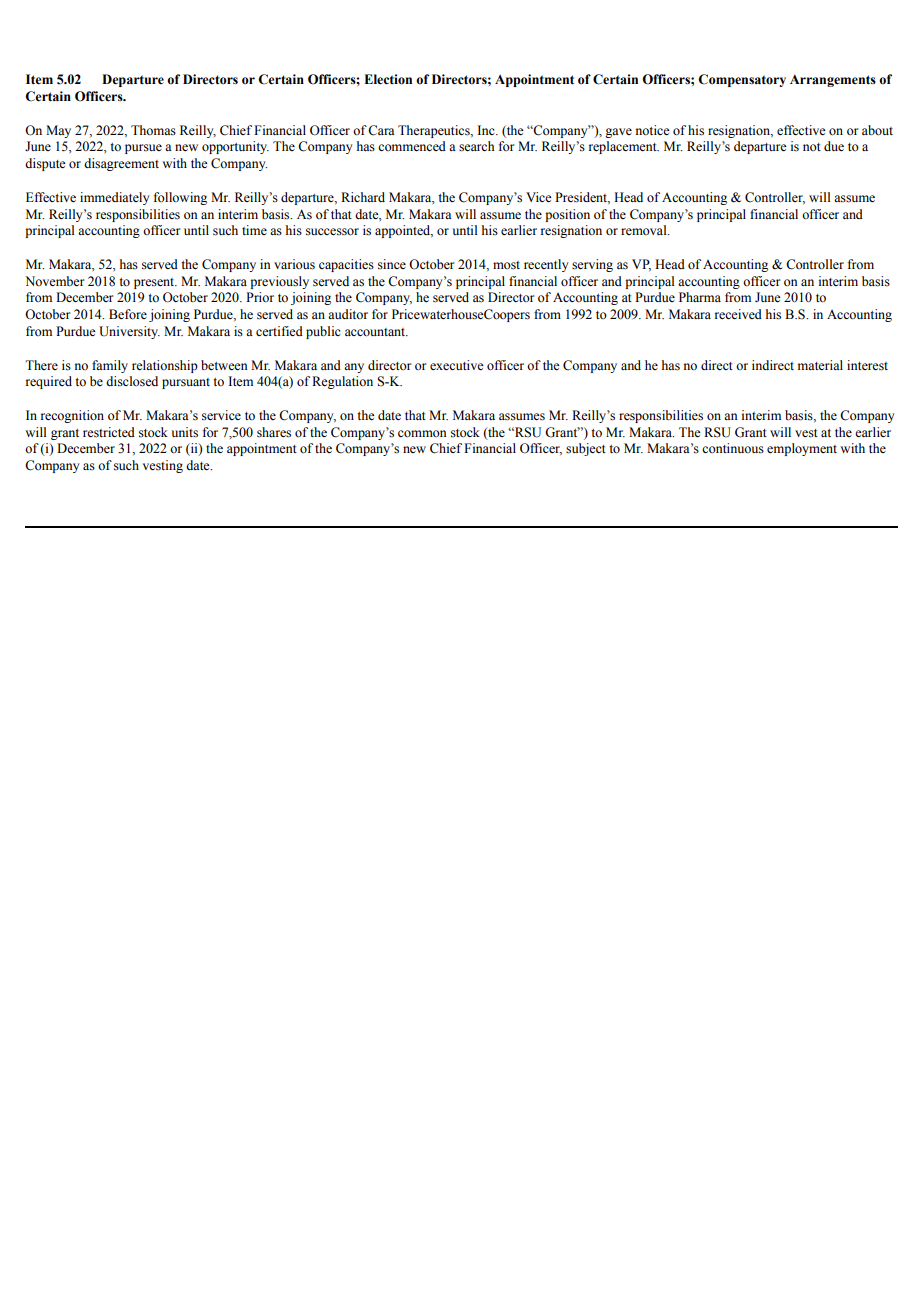 This screenshot has width=924, height=1308. Describe the element at coordinates (506, 265) in the screenshot. I see `most` at that location.
